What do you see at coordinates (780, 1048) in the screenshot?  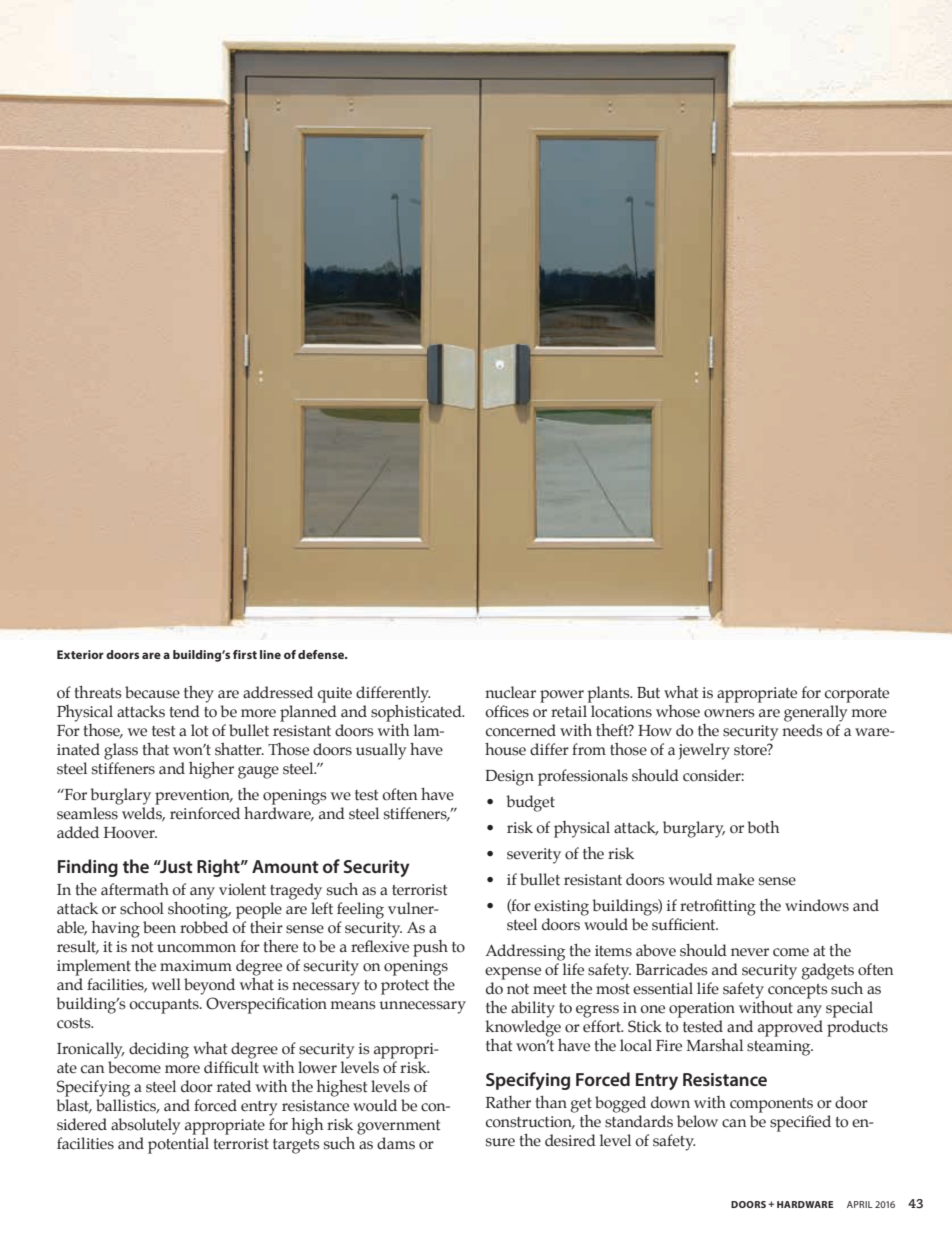 I see `steaming` at bounding box center [780, 1048].
